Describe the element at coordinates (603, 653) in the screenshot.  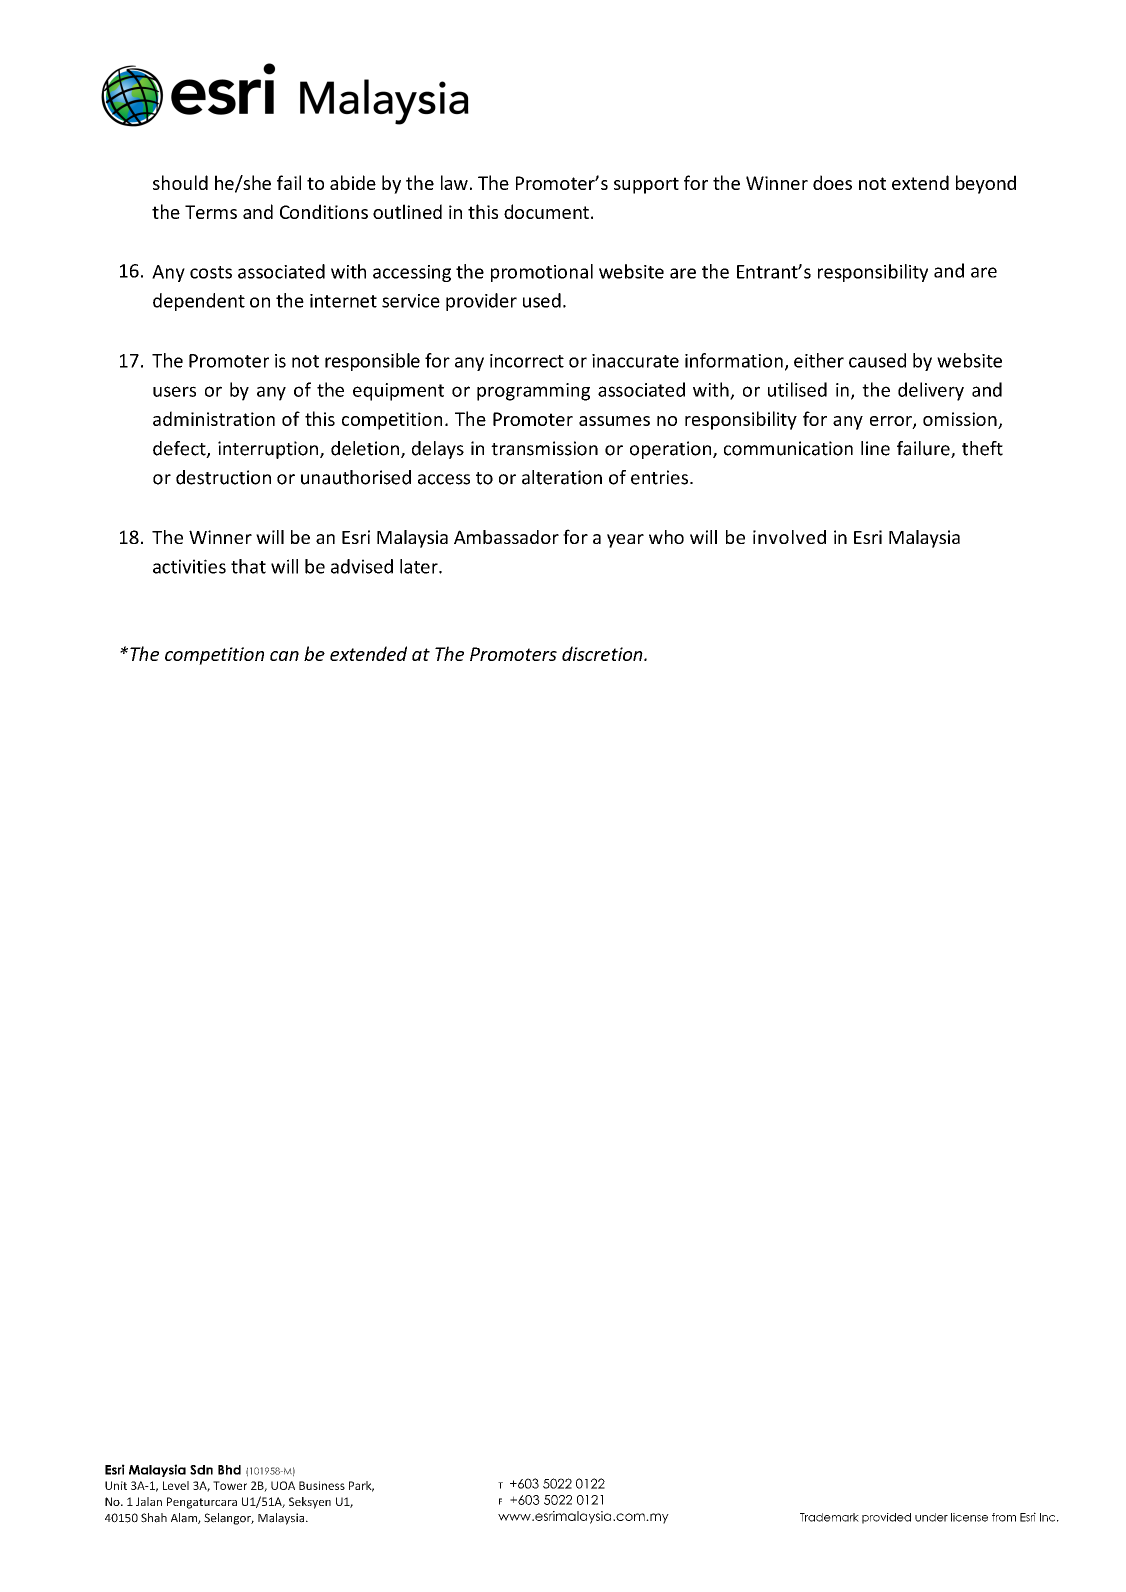
I see `discretion` at that location.
